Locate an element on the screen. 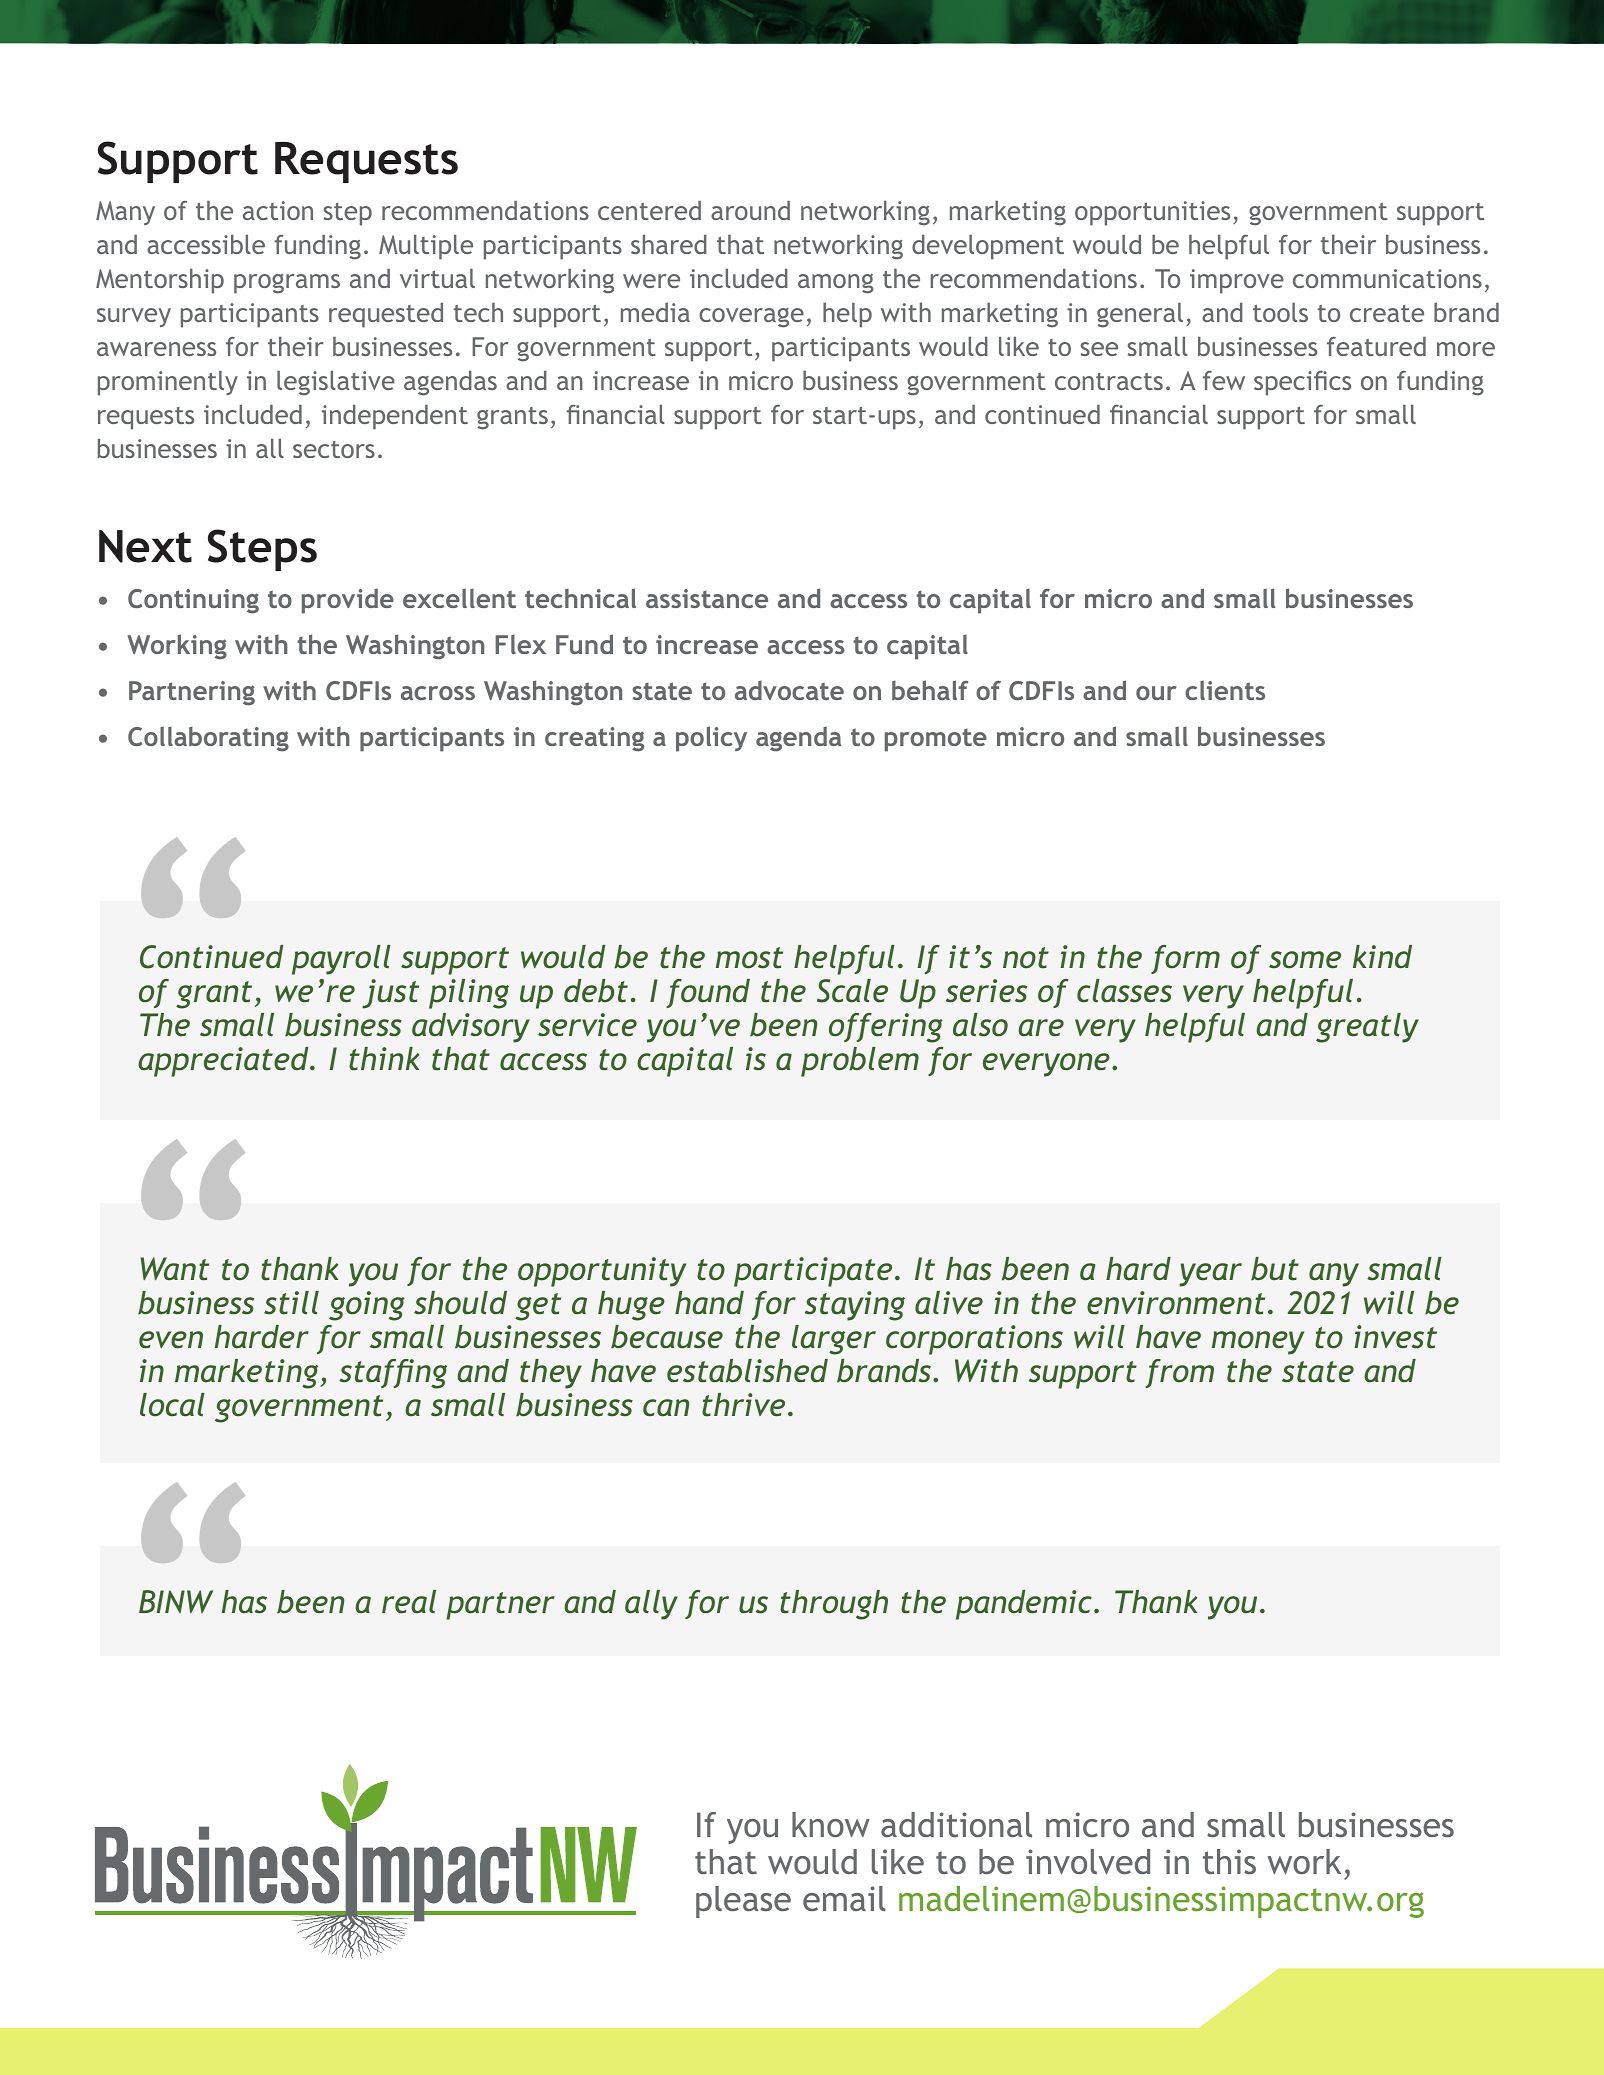  improve is located at coordinates (1237, 281).
